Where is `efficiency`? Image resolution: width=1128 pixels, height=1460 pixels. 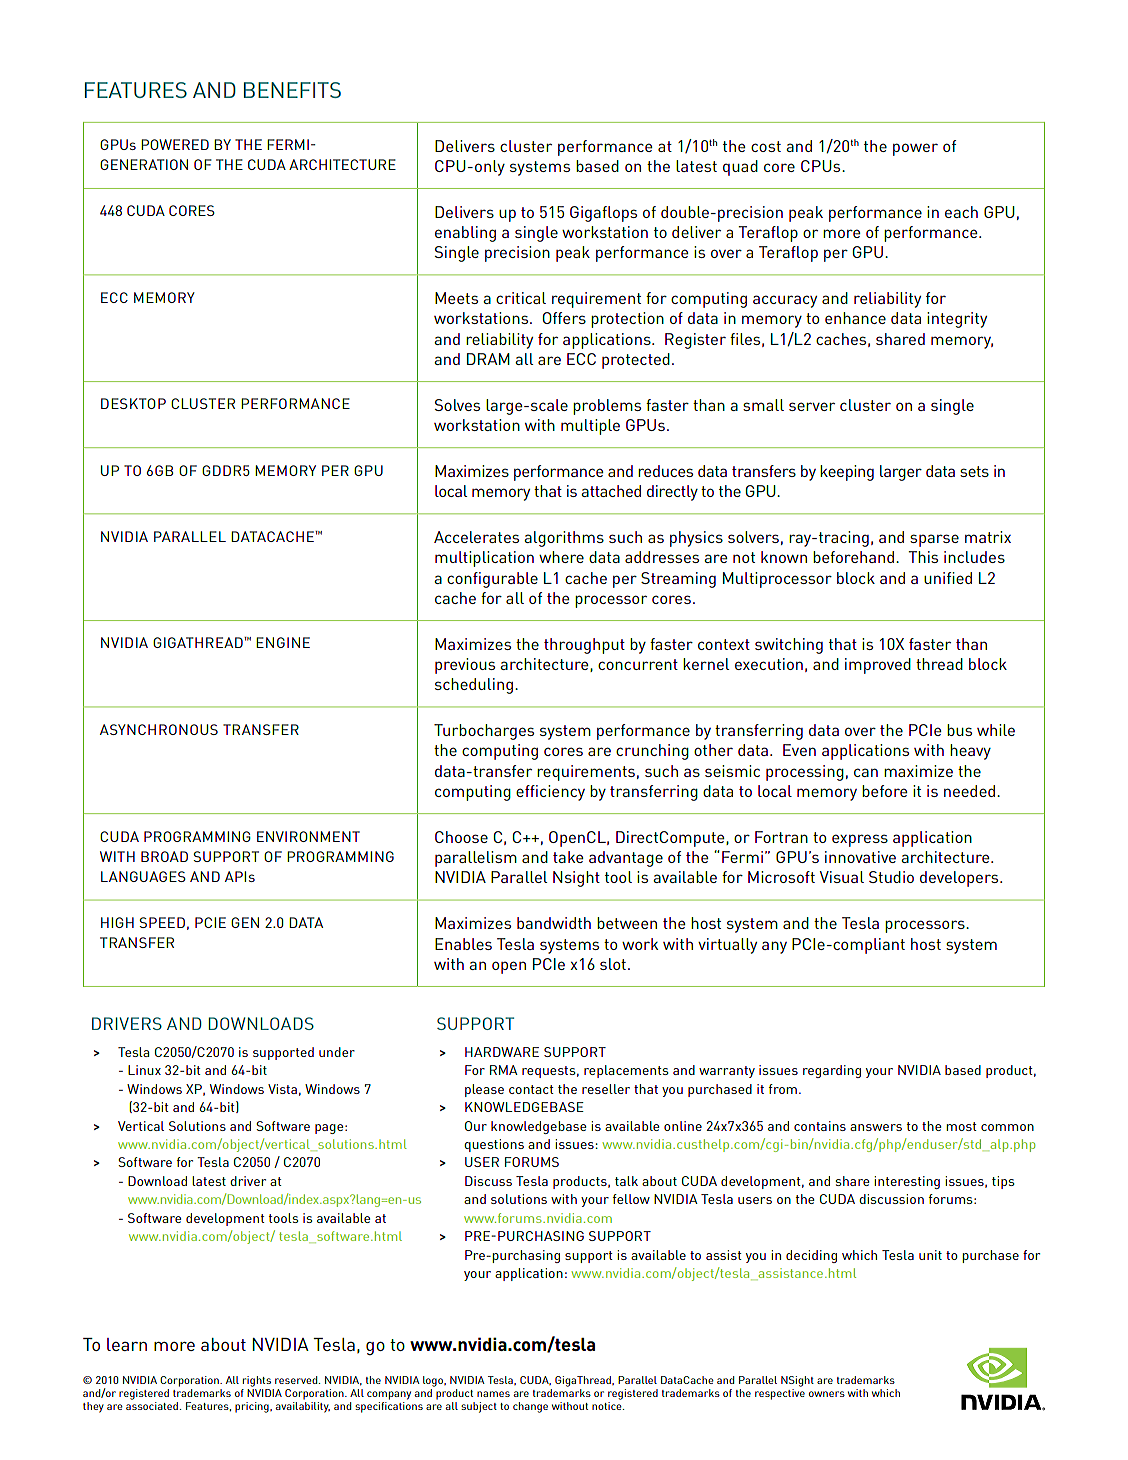
efficiency is located at coordinates (550, 793).
